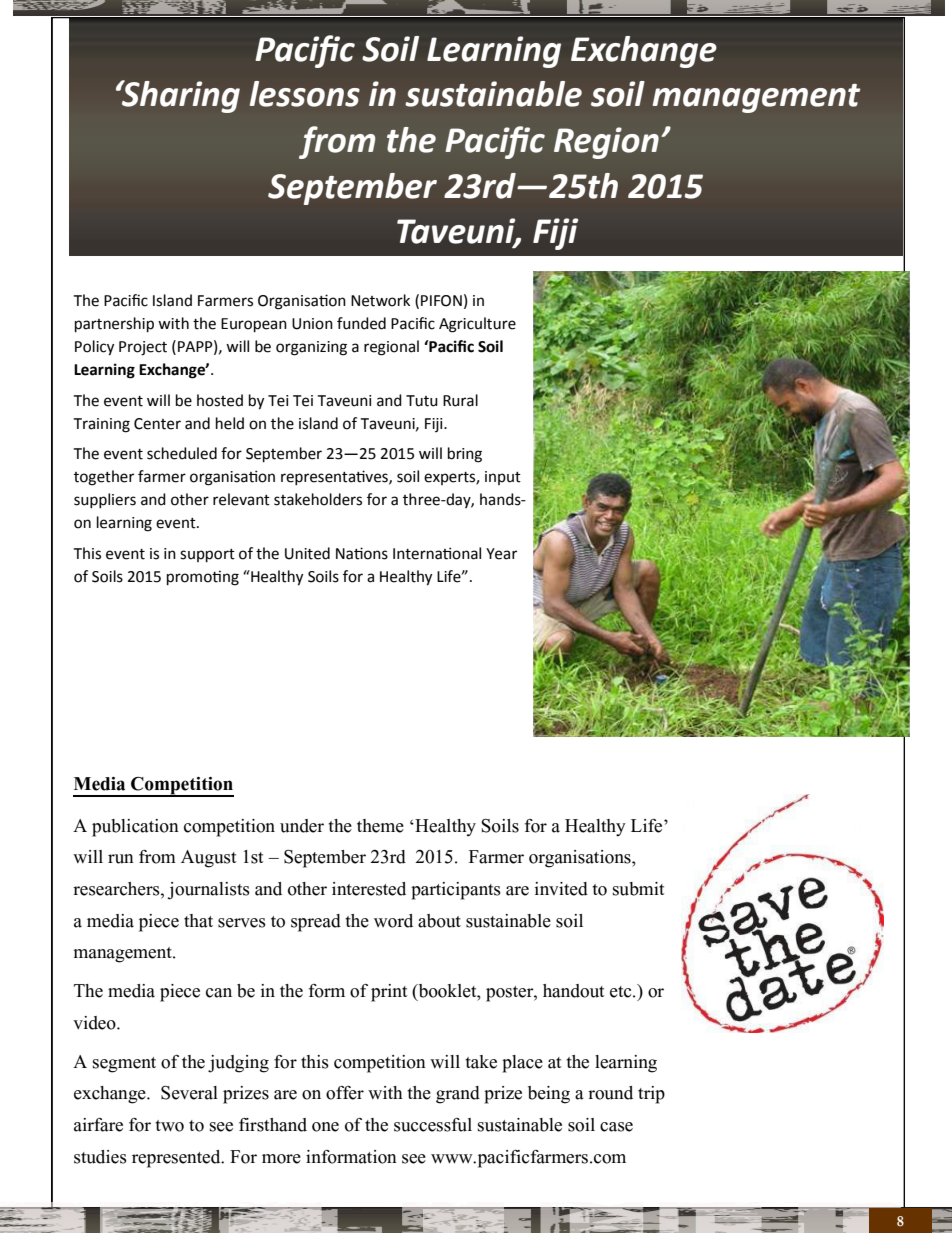 This image has width=952, height=1233. What do you see at coordinates (304, 94) in the image?
I see `lessons` at bounding box center [304, 94].
